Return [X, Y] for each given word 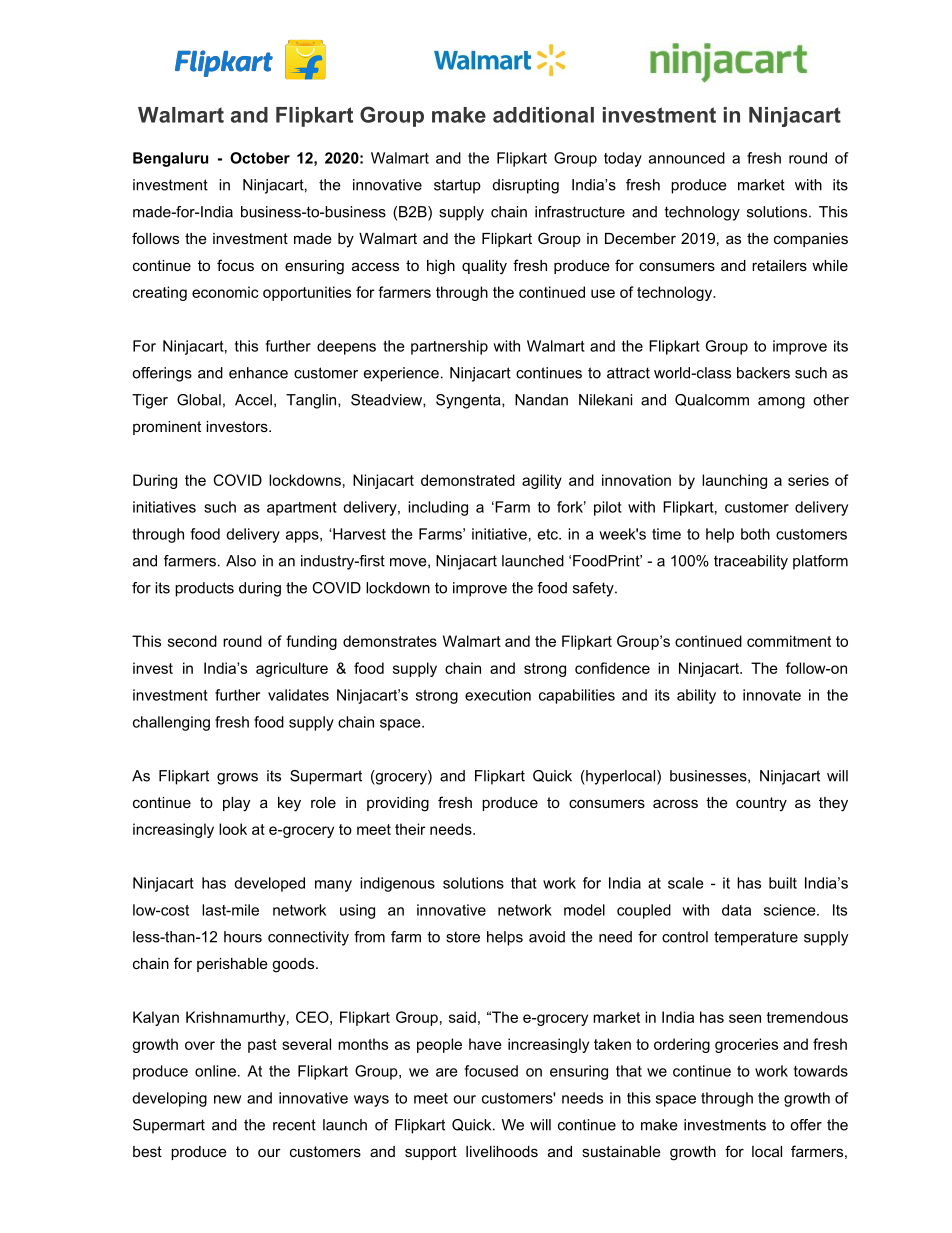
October [260, 158]
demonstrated [468, 480]
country [761, 804]
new [227, 1099]
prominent [167, 428]
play [236, 804]
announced [687, 158]
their [410, 829]
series [808, 480]
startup [457, 186]
